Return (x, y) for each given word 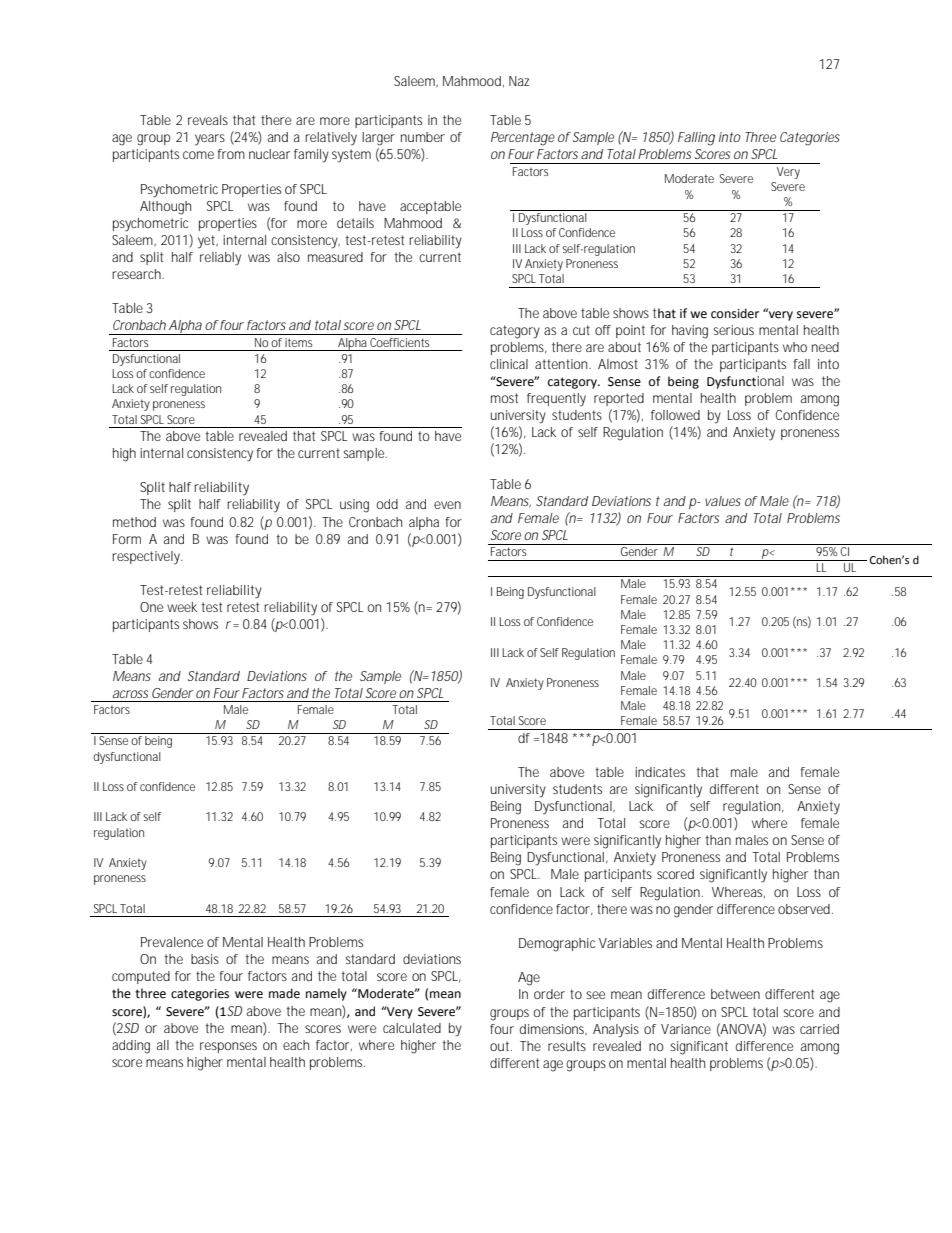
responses (228, 1047)
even (447, 505)
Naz (519, 81)
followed (675, 415)
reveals (208, 120)
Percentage (523, 139)
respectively (147, 558)
